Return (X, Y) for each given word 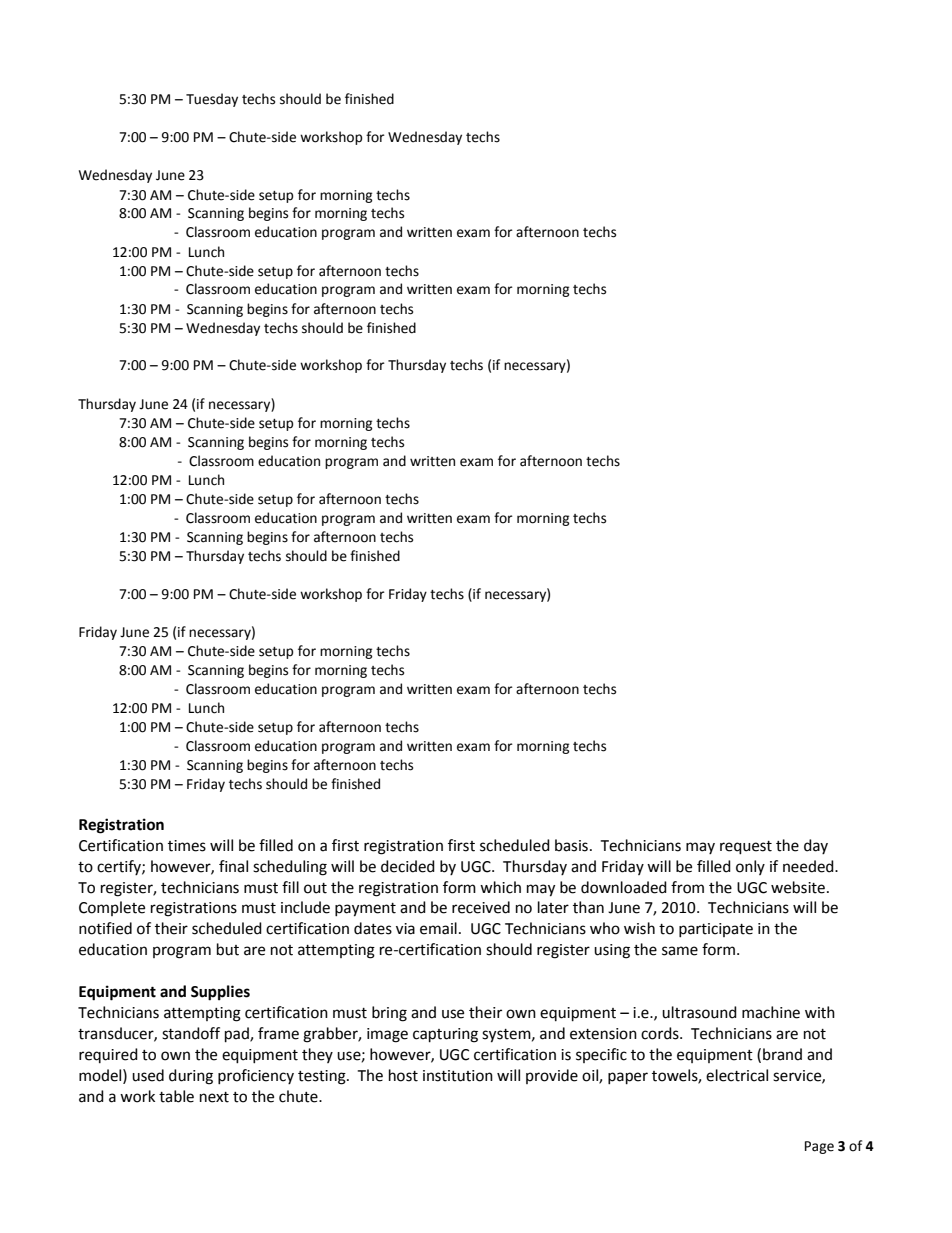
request (746, 848)
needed (809, 866)
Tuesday (212, 100)
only (750, 867)
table (176, 1096)
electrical (737, 1075)
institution (458, 1076)
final (233, 866)
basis (571, 845)
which (500, 887)
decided (408, 866)
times (187, 846)
